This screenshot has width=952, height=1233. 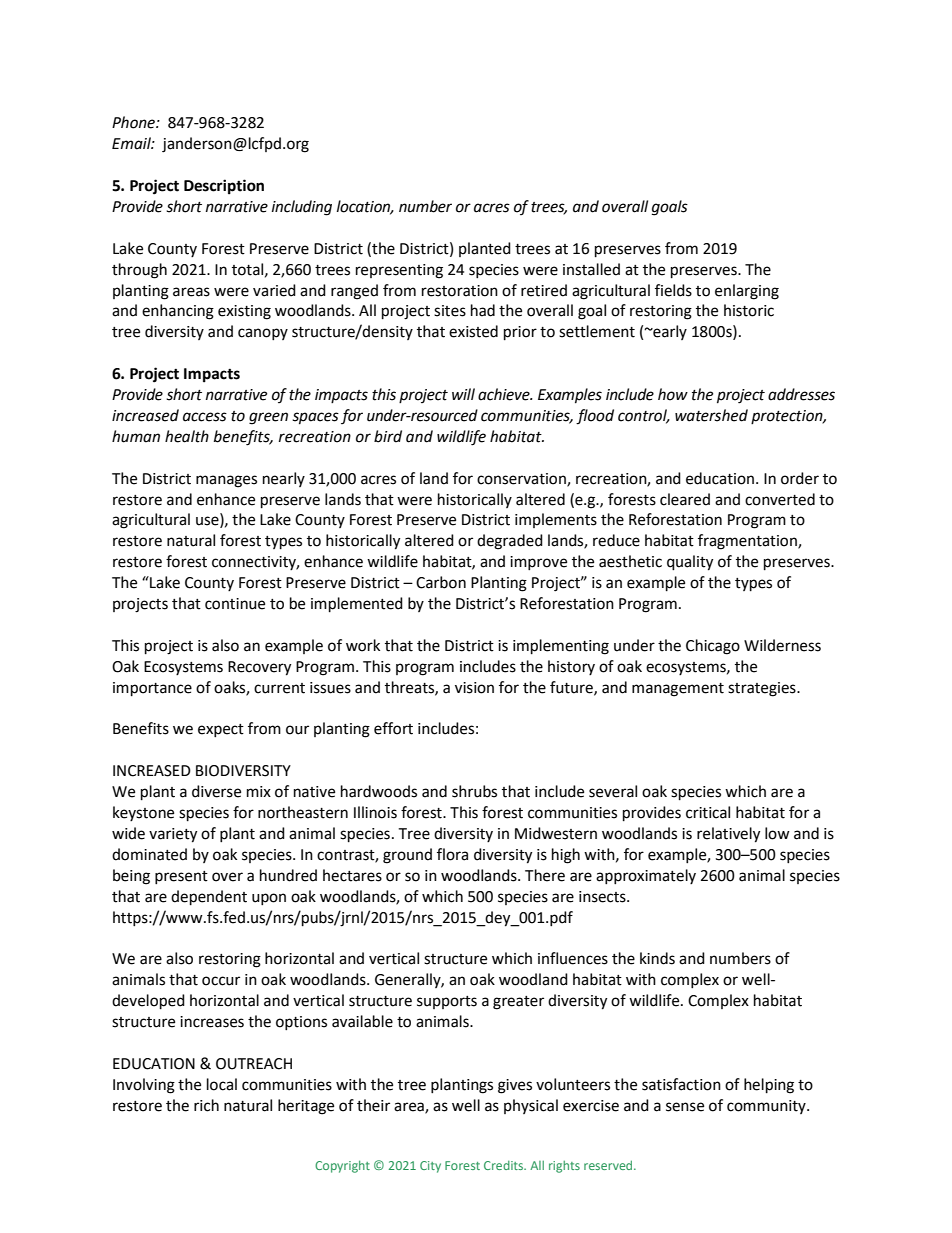 I want to click on importance, so click(x=152, y=689).
